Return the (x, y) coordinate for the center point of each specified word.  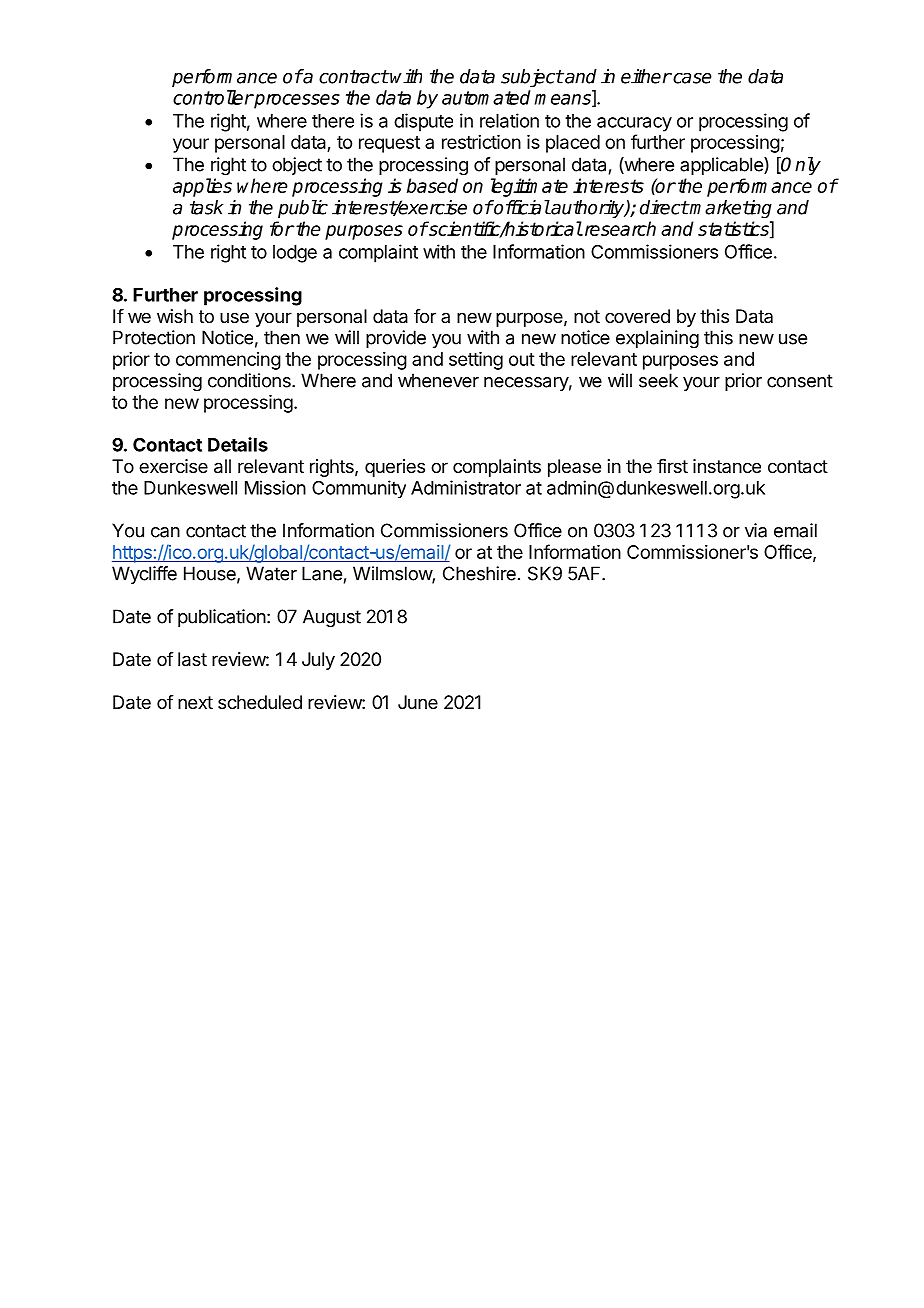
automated (486, 97)
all (222, 466)
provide (396, 339)
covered (637, 316)
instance (727, 466)
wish (175, 316)
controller (213, 97)
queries (395, 468)
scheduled (260, 702)
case (691, 78)
